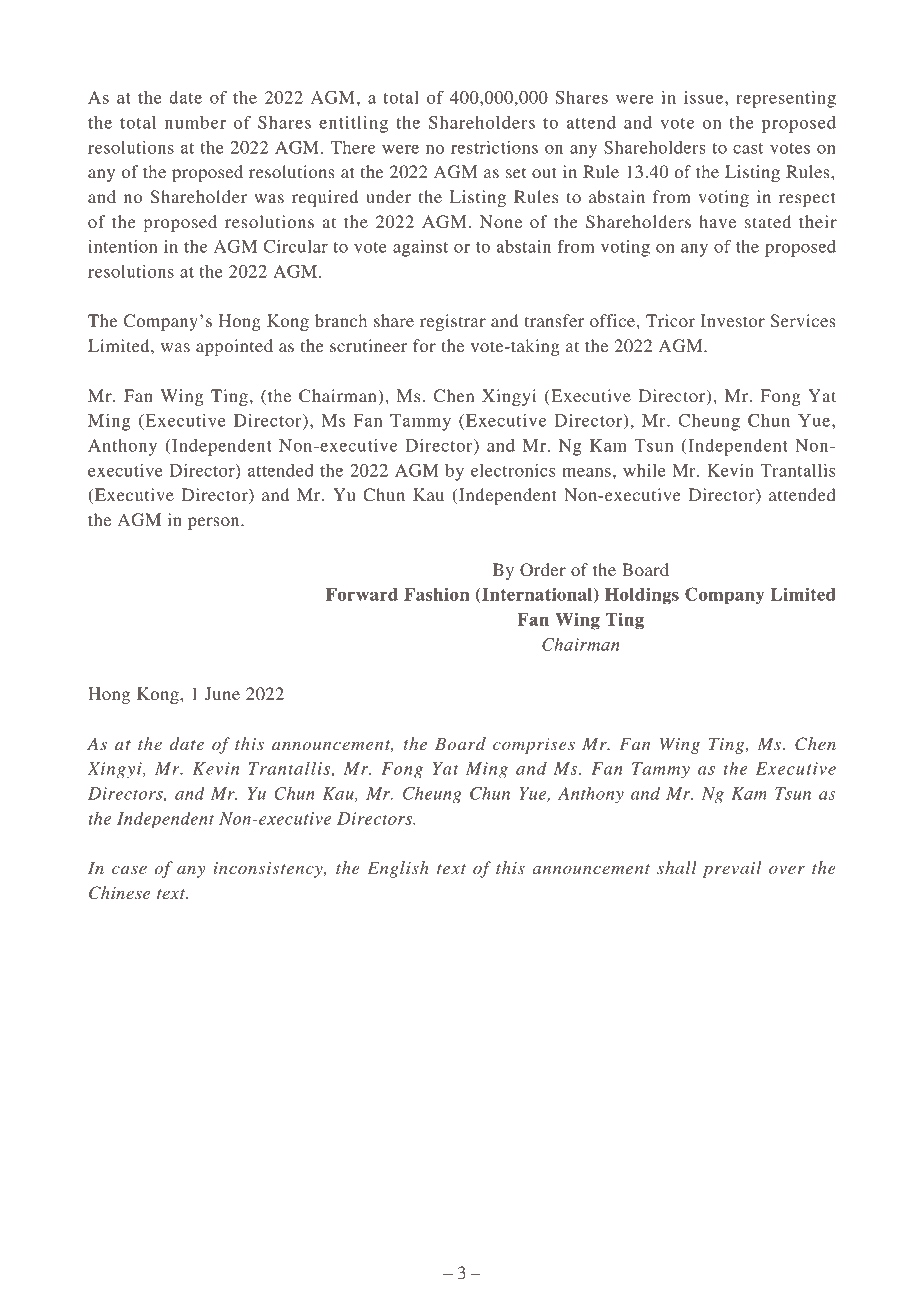  What do you see at coordinates (534, 746) in the screenshot?
I see `comprises` at bounding box center [534, 746].
